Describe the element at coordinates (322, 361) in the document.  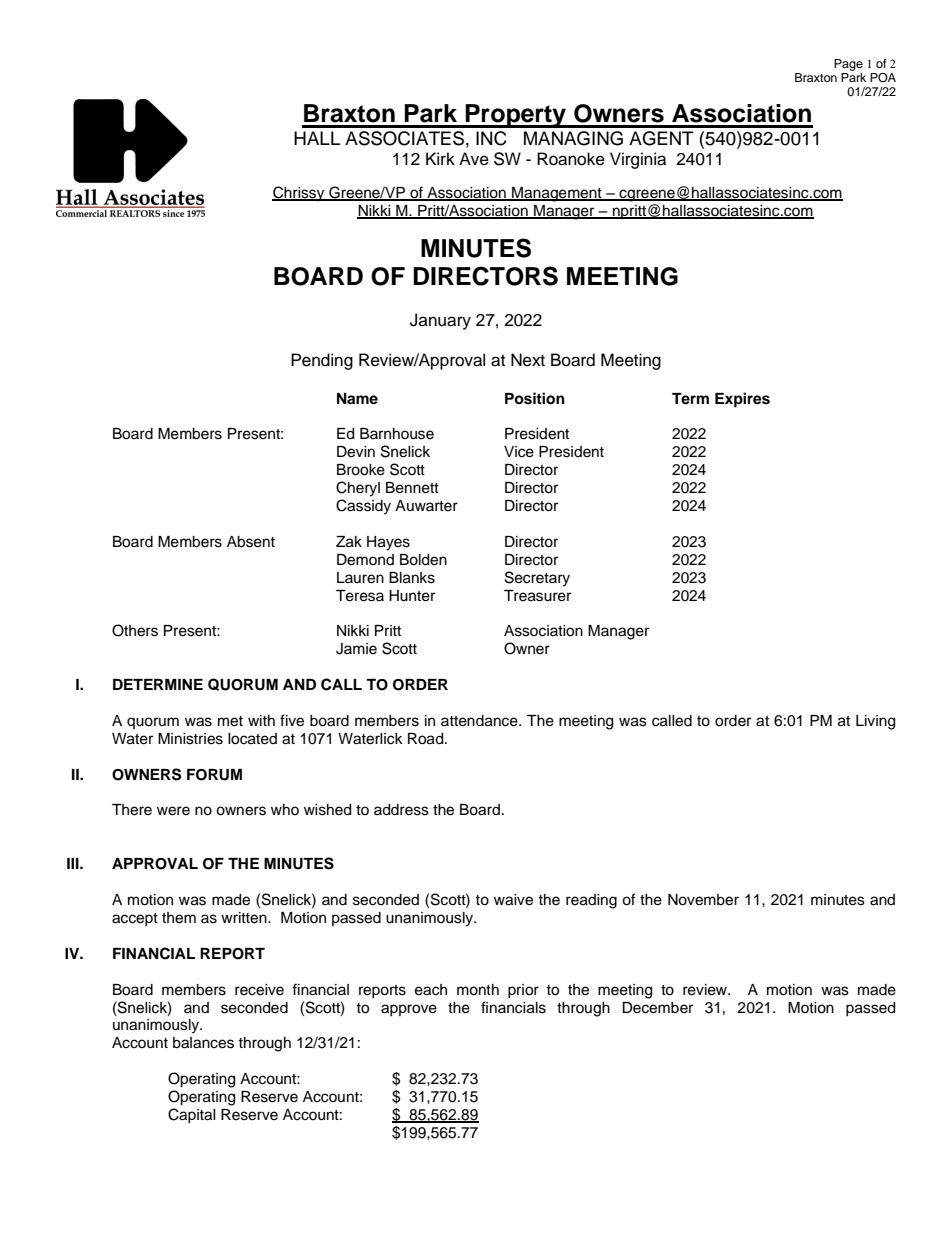
I see `Pending` at that location.
